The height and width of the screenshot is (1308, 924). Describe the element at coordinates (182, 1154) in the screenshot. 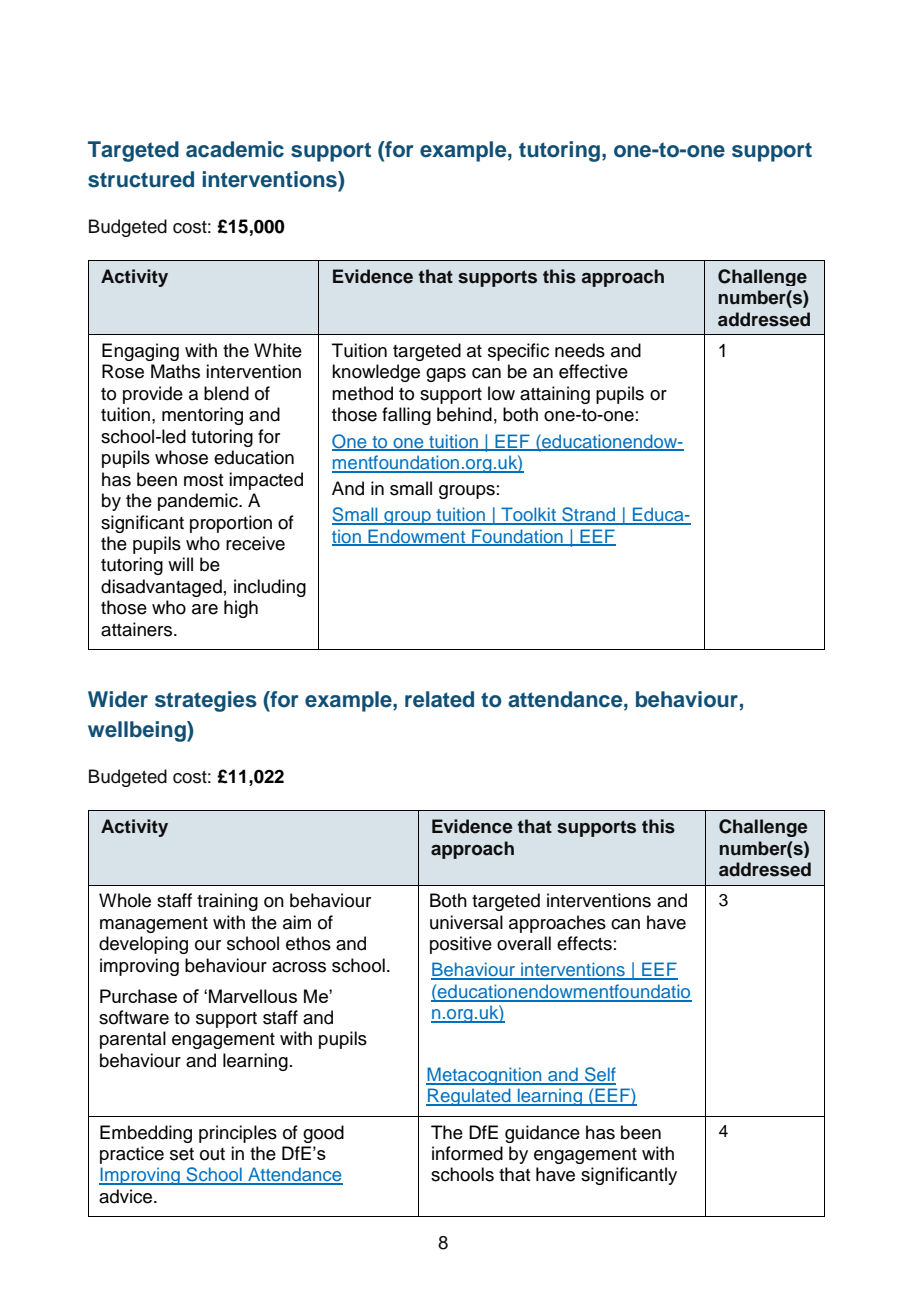

I see `set` at that location.
